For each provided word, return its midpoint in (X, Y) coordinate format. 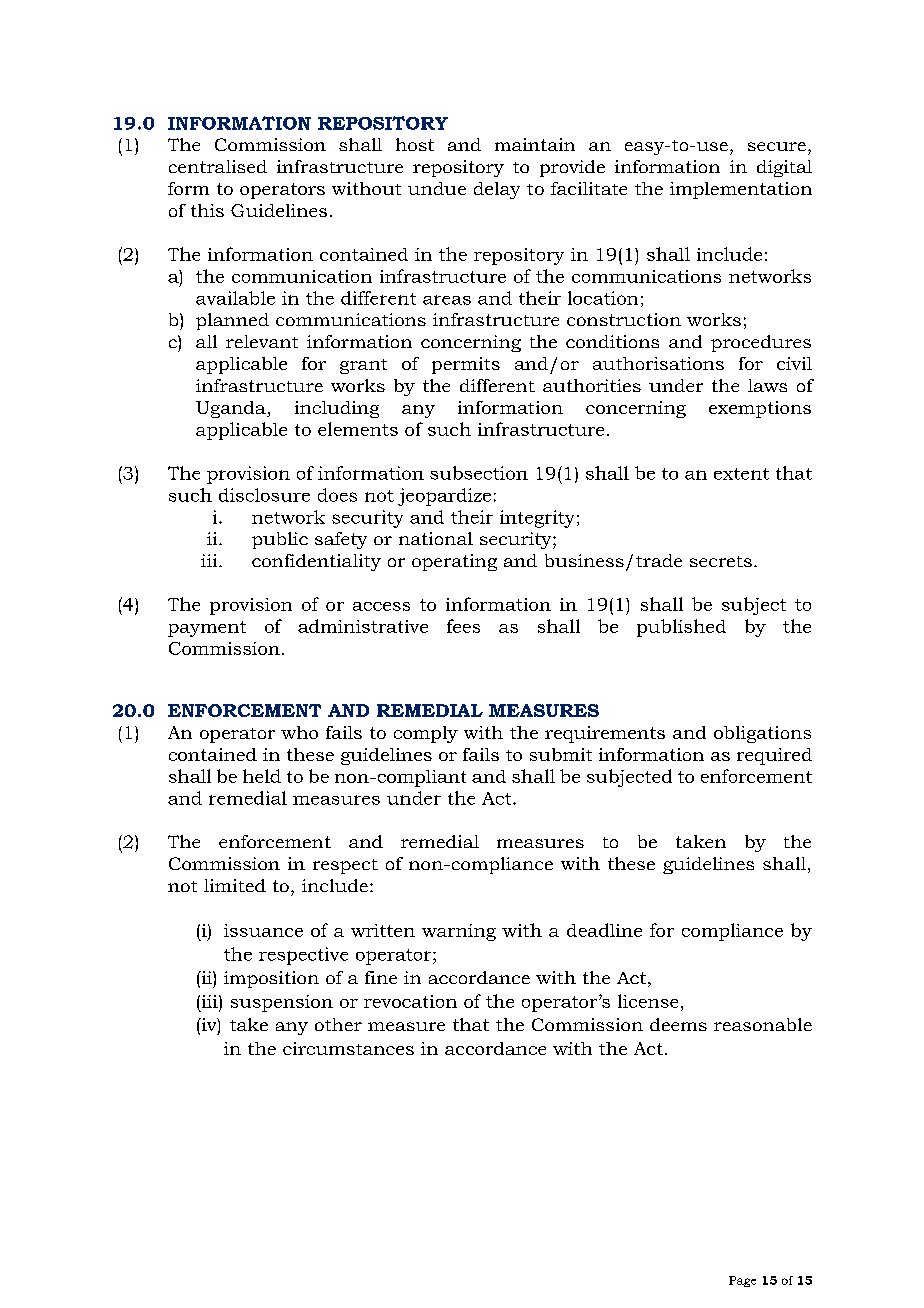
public (280, 540)
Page (742, 1281)
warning (459, 932)
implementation (741, 190)
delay (497, 190)
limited (235, 885)
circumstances (348, 1048)
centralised (218, 166)
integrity (537, 519)
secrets (721, 561)
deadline (604, 930)
